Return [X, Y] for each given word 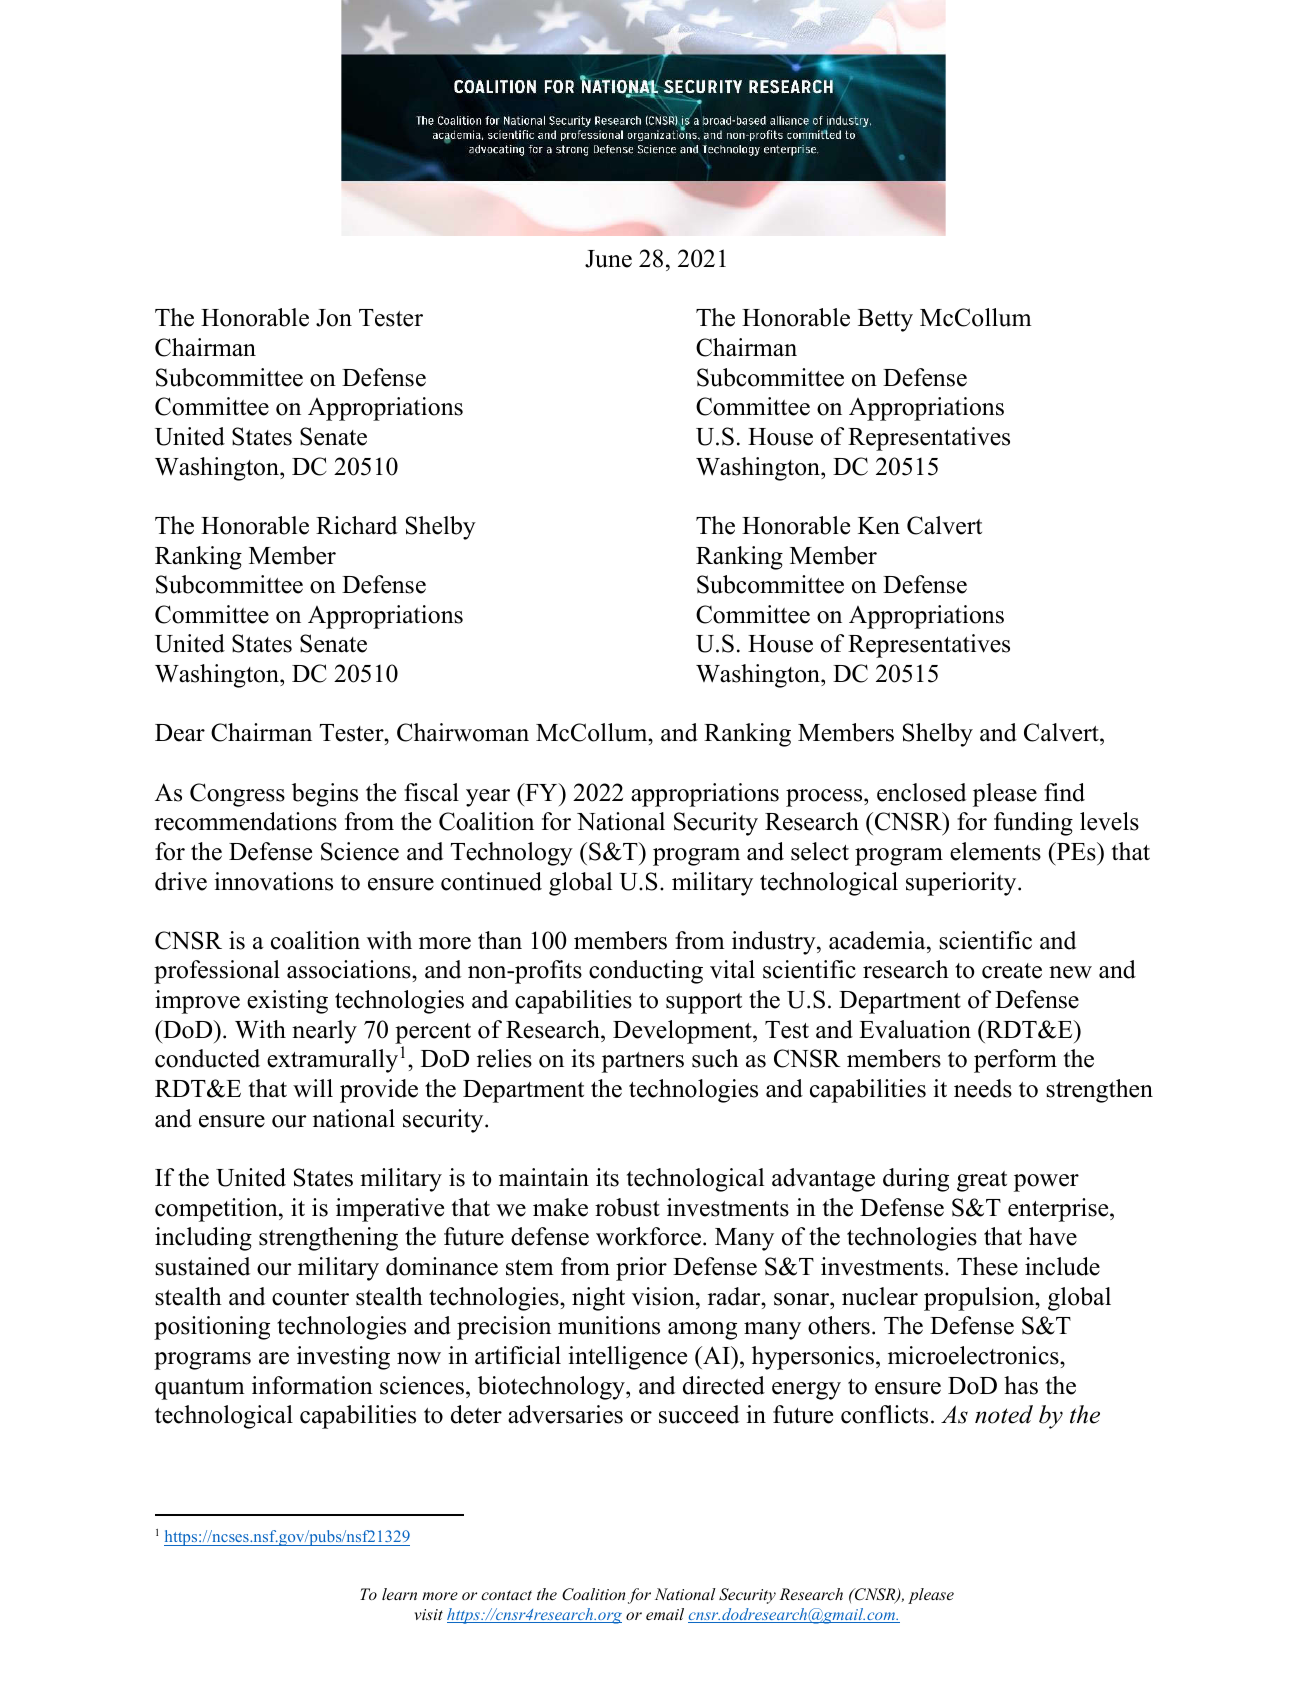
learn [399, 1594]
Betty [885, 320]
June [608, 259]
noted [1004, 1414]
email [665, 1614]
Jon [334, 318]
